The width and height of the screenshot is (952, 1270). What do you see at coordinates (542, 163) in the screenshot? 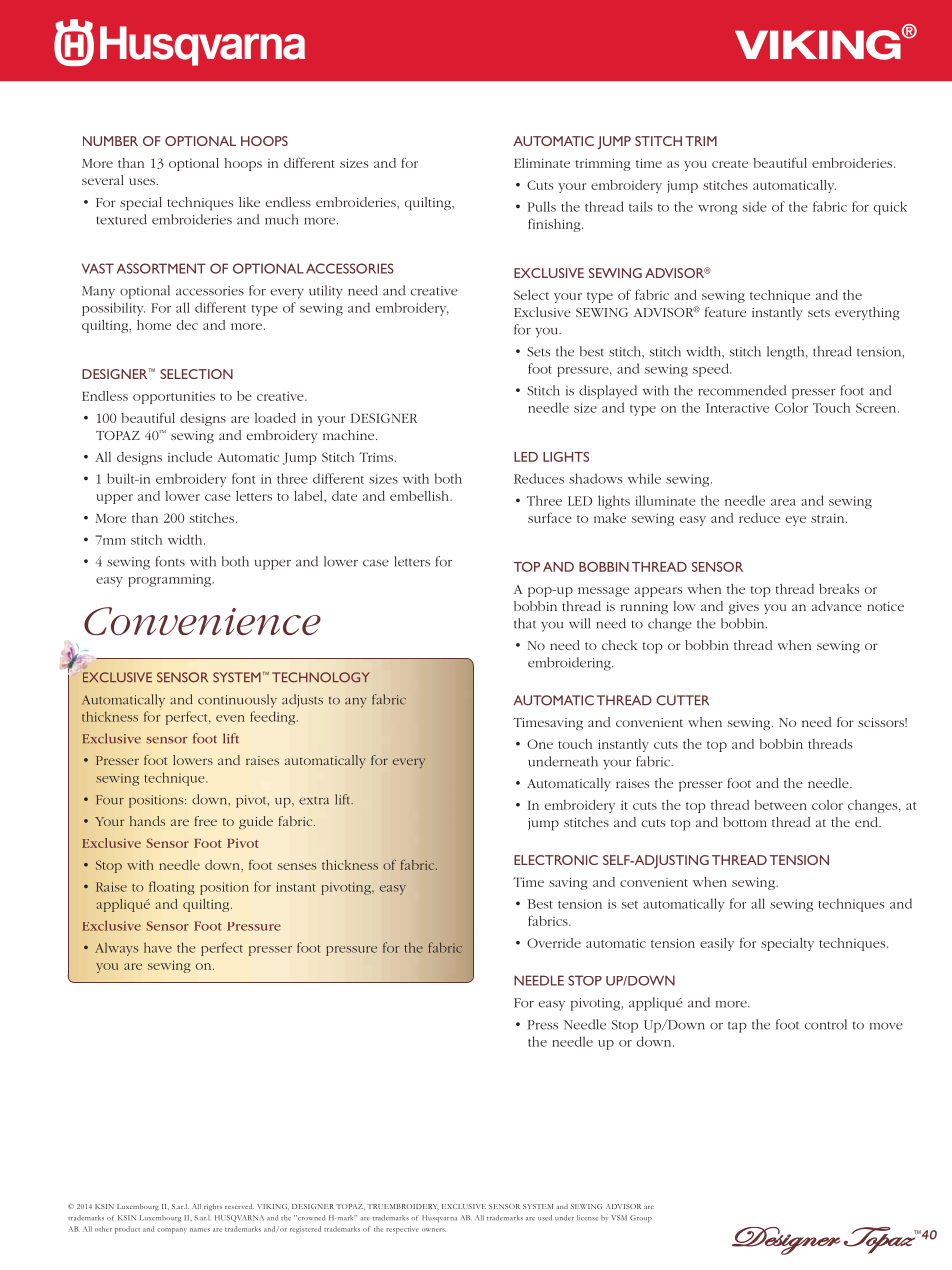
I see `Eliminate` at bounding box center [542, 163].
